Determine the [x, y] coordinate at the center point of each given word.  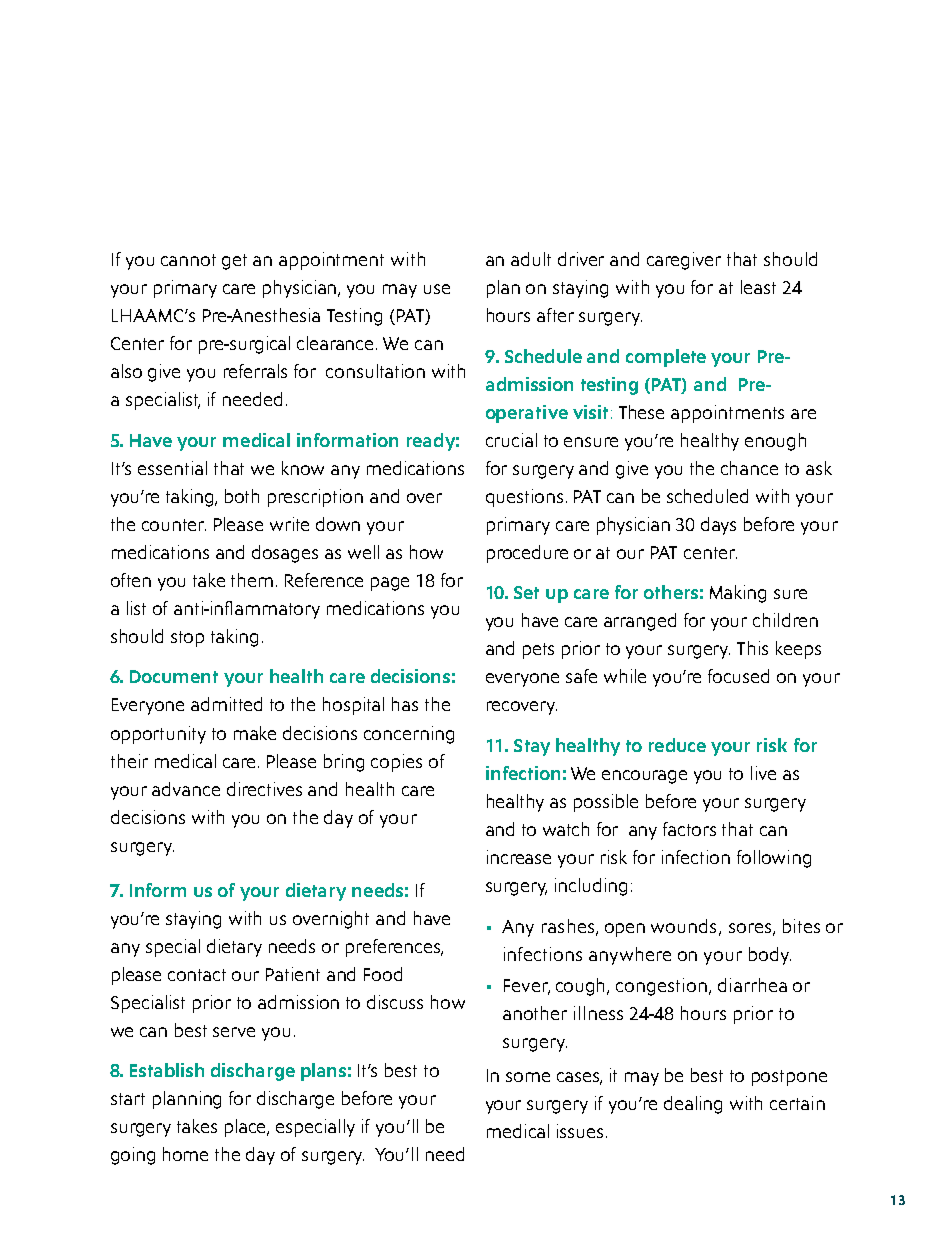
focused [738, 676]
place [247, 1128]
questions [524, 498]
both [242, 496]
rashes [568, 926]
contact [197, 975]
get [234, 262]
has [405, 704]
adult [531, 259]
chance [749, 468]
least [758, 287]
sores [751, 929]
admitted [226, 704]
